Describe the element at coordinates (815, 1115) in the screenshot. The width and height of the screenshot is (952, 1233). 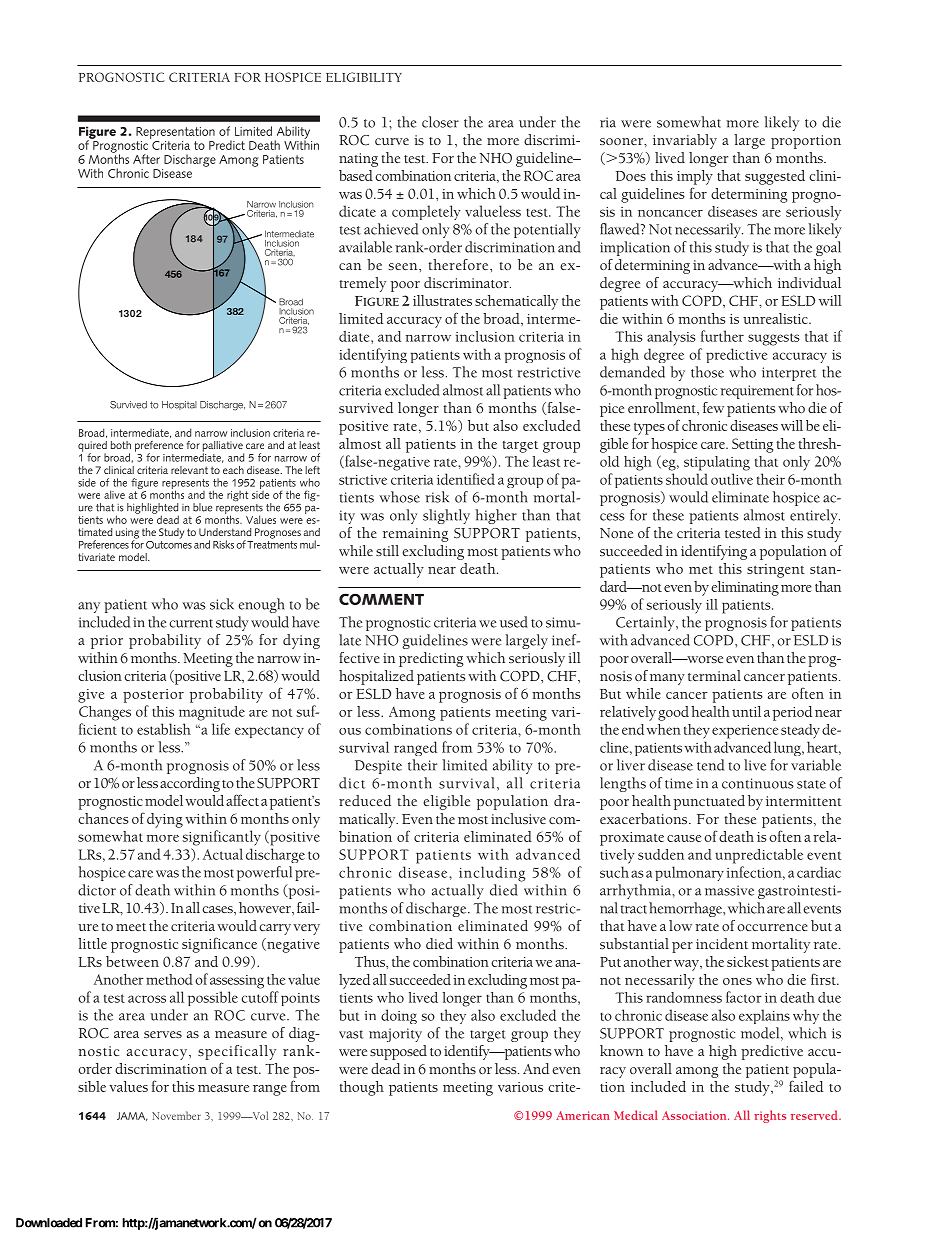
I see `reserved` at that location.
